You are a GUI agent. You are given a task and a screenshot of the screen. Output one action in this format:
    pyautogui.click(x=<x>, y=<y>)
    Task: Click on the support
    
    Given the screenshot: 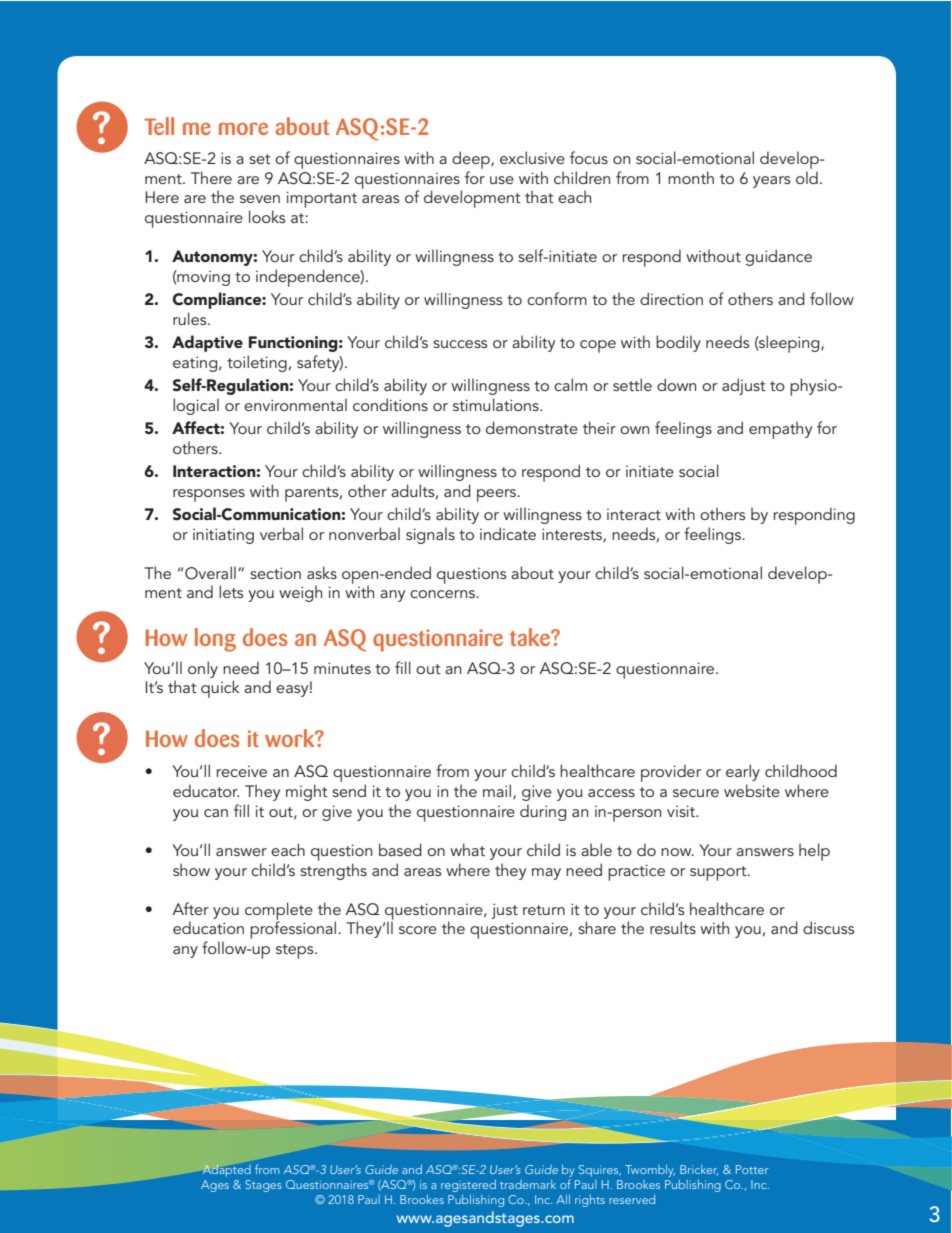 What is the action you would take?
    pyautogui.click(x=719, y=873)
